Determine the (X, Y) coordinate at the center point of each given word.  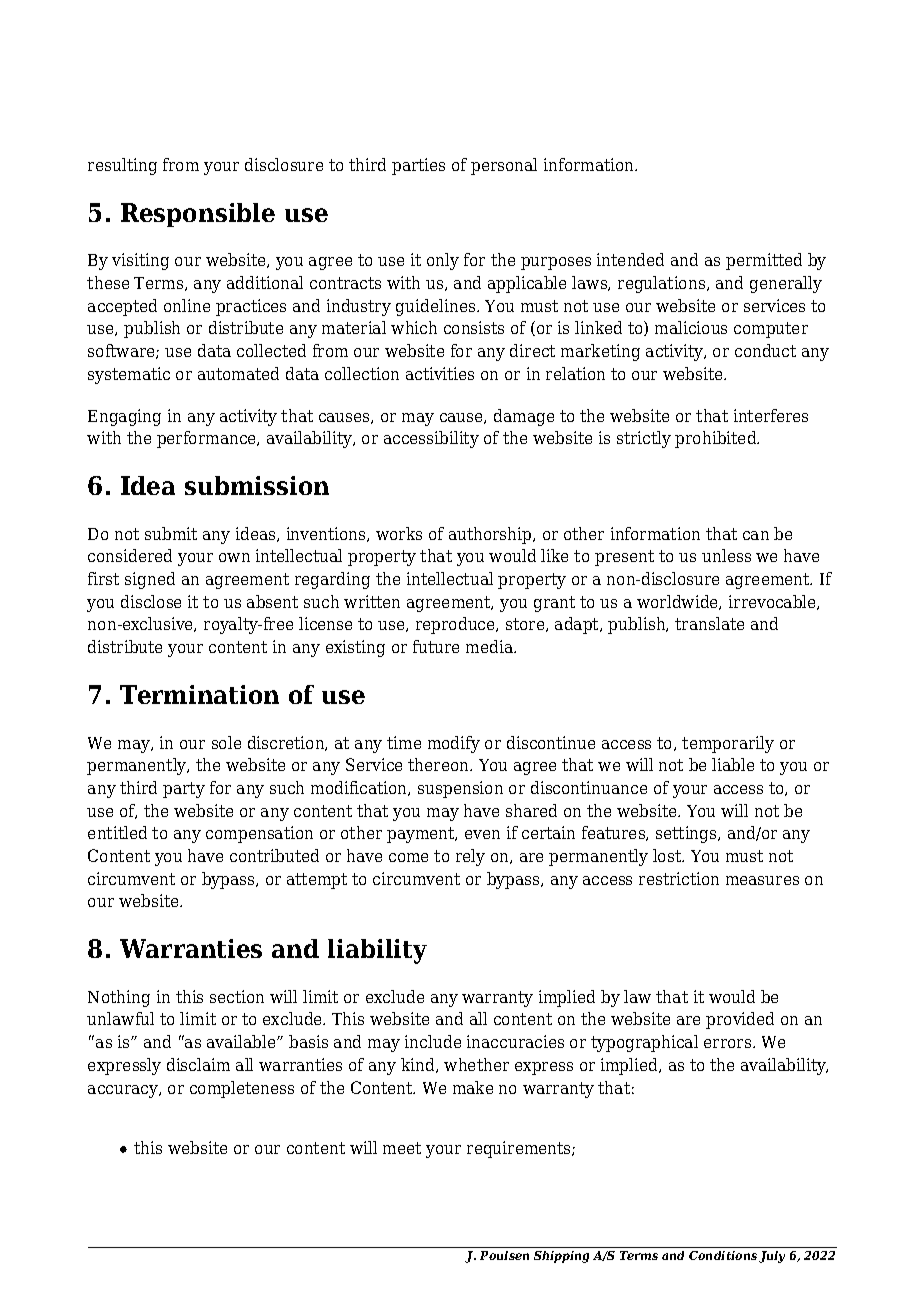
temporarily (728, 744)
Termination (199, 694)
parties (418, 166)
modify (454, 744)
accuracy (124, 1091)
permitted (764, 261)
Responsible (198, 215)
